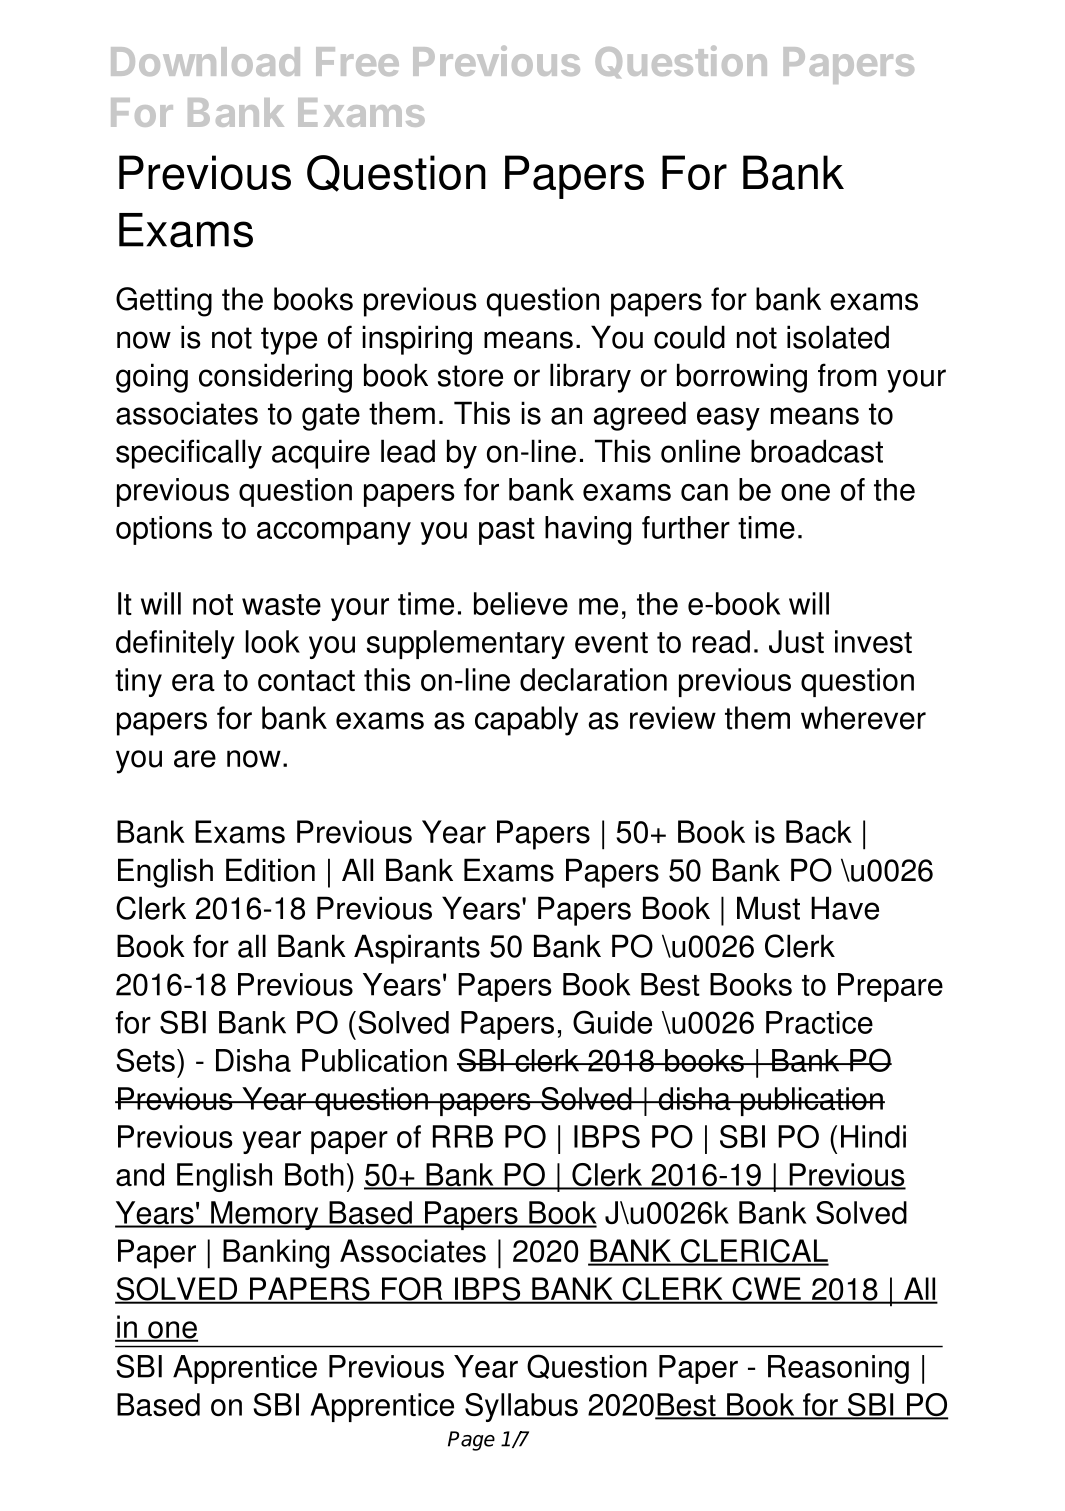 Image resolution: width=1065 pixels, height=1511 pixels. Describe the element at coordinates (507, 531) in the page. I see `past` at that location.
